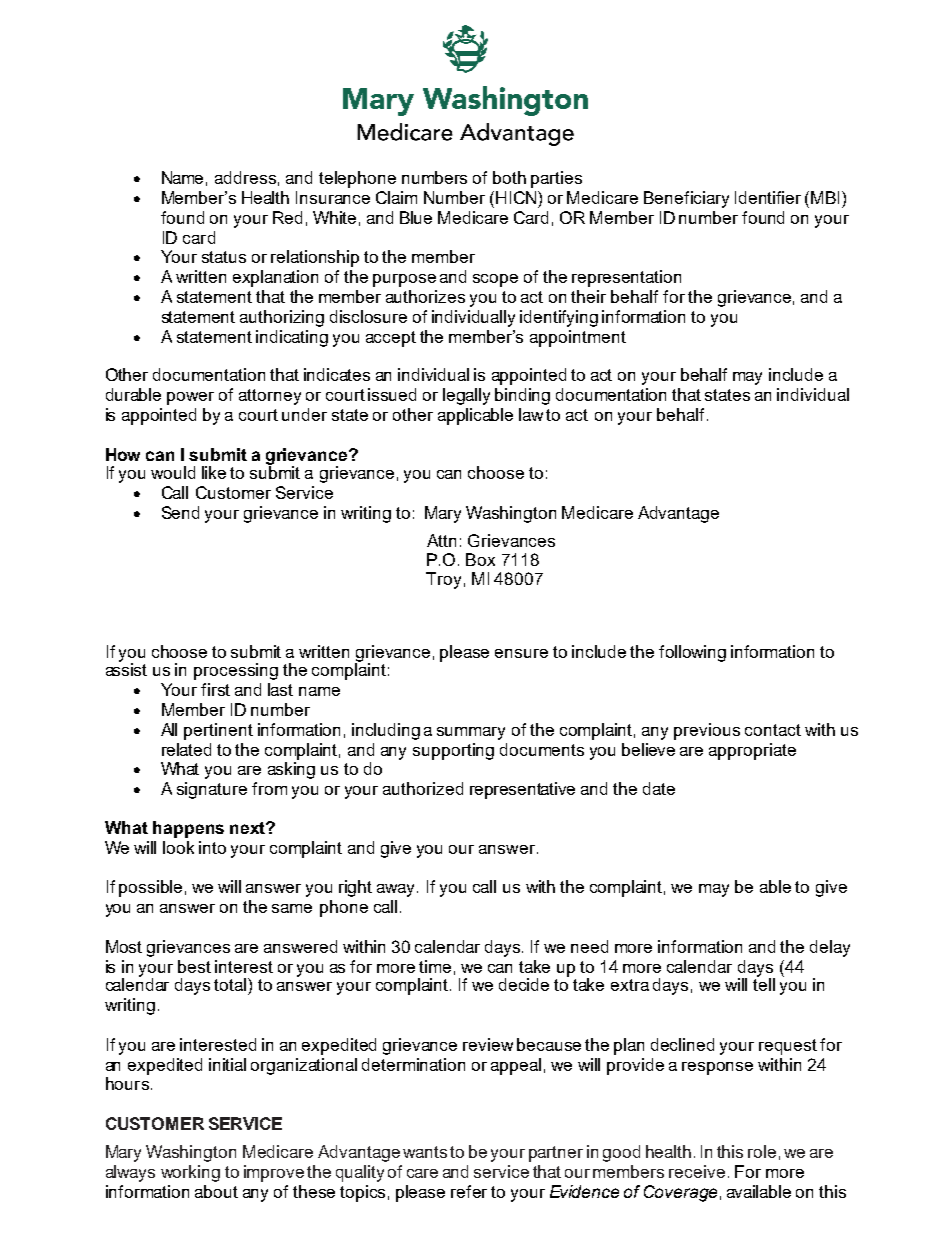  I want to click on date, so click(659, 788).
